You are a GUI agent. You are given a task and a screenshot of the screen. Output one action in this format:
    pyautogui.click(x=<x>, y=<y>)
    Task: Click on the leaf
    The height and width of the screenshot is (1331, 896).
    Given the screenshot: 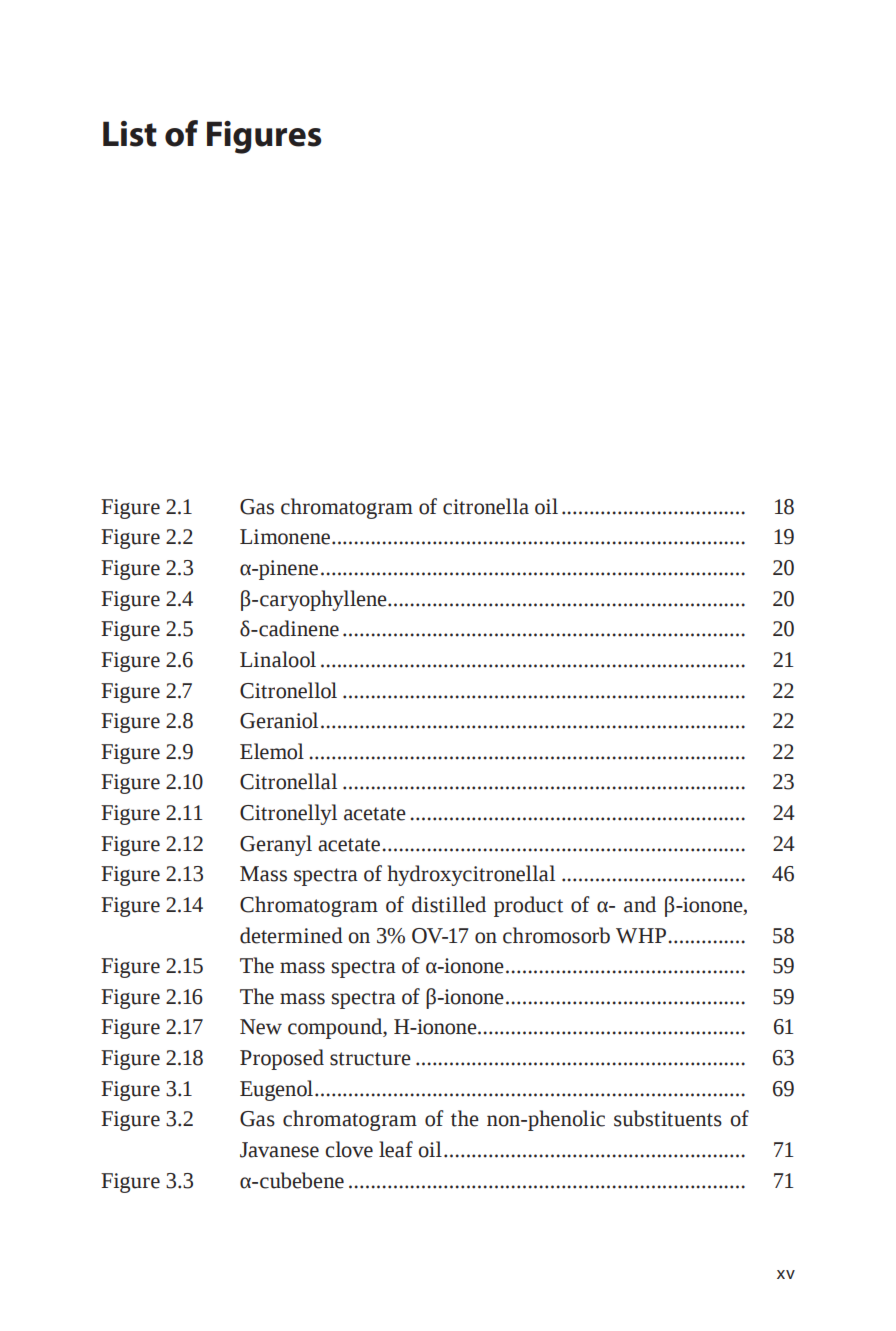 What is the action you would take?
    pyautogui.click(x=396, y=1149)
